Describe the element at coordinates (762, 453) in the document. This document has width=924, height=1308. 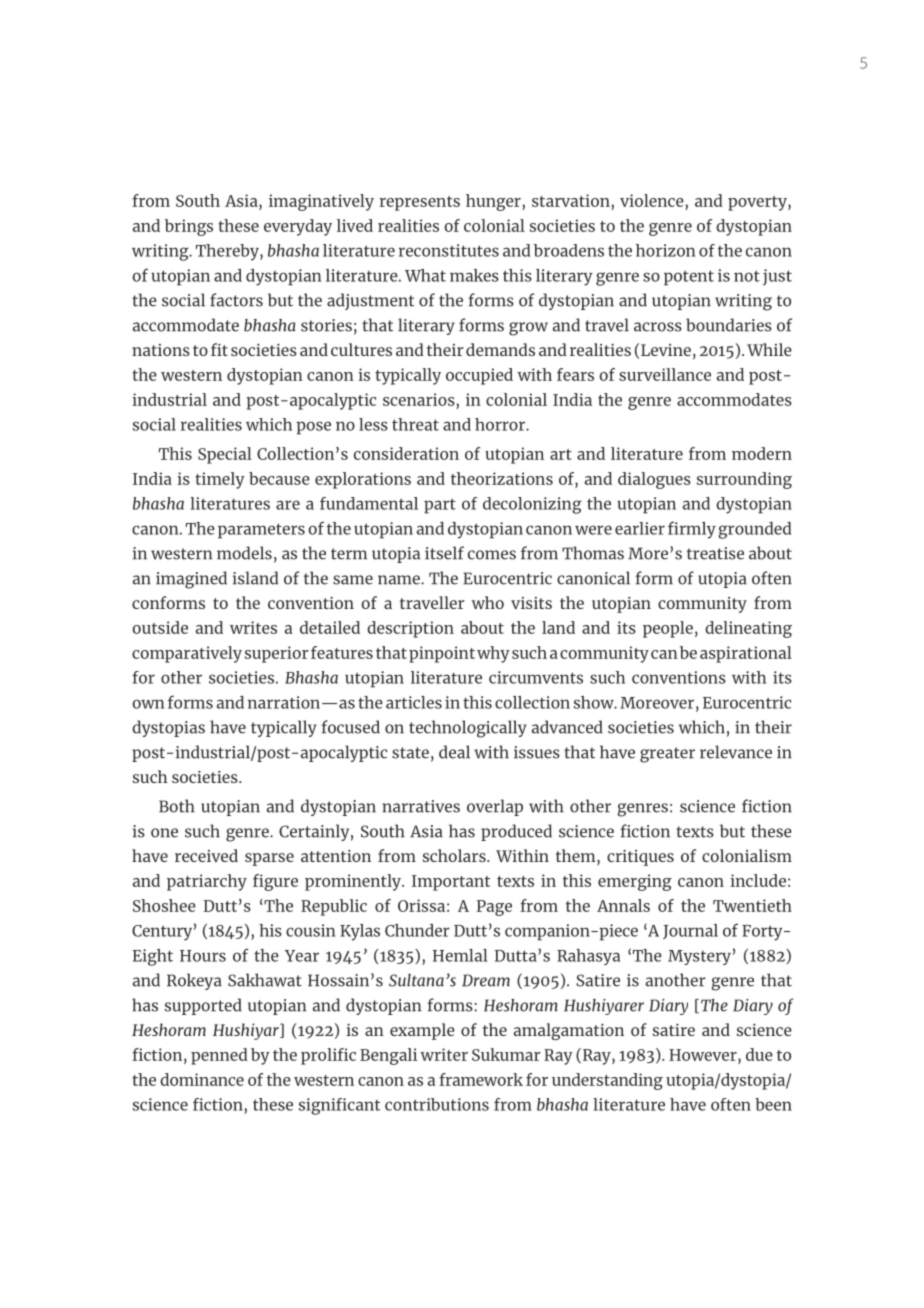
I see `modern` at that location.
